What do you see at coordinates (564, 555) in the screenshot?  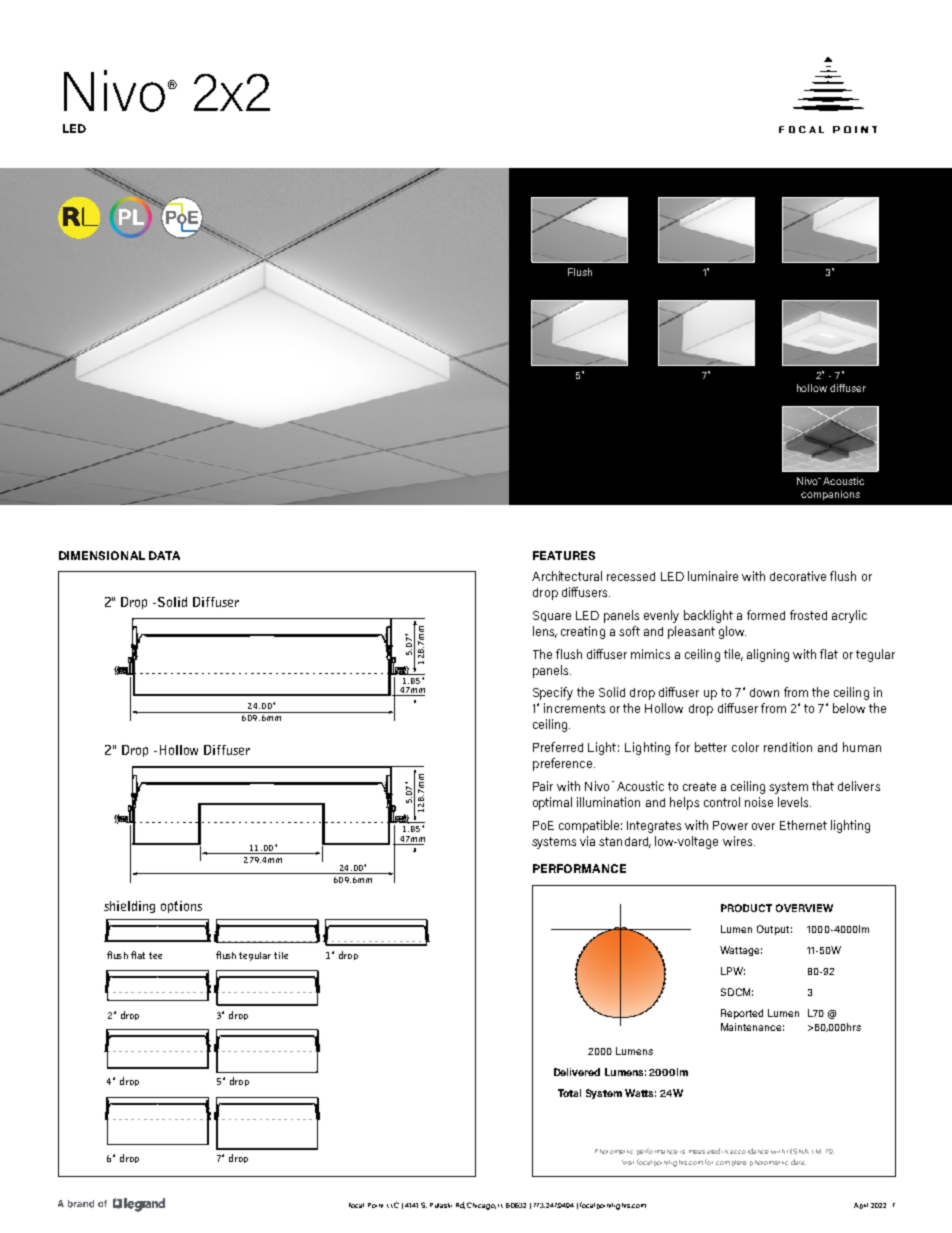 I see `FEATURES` at bounding box center [564, 555].
